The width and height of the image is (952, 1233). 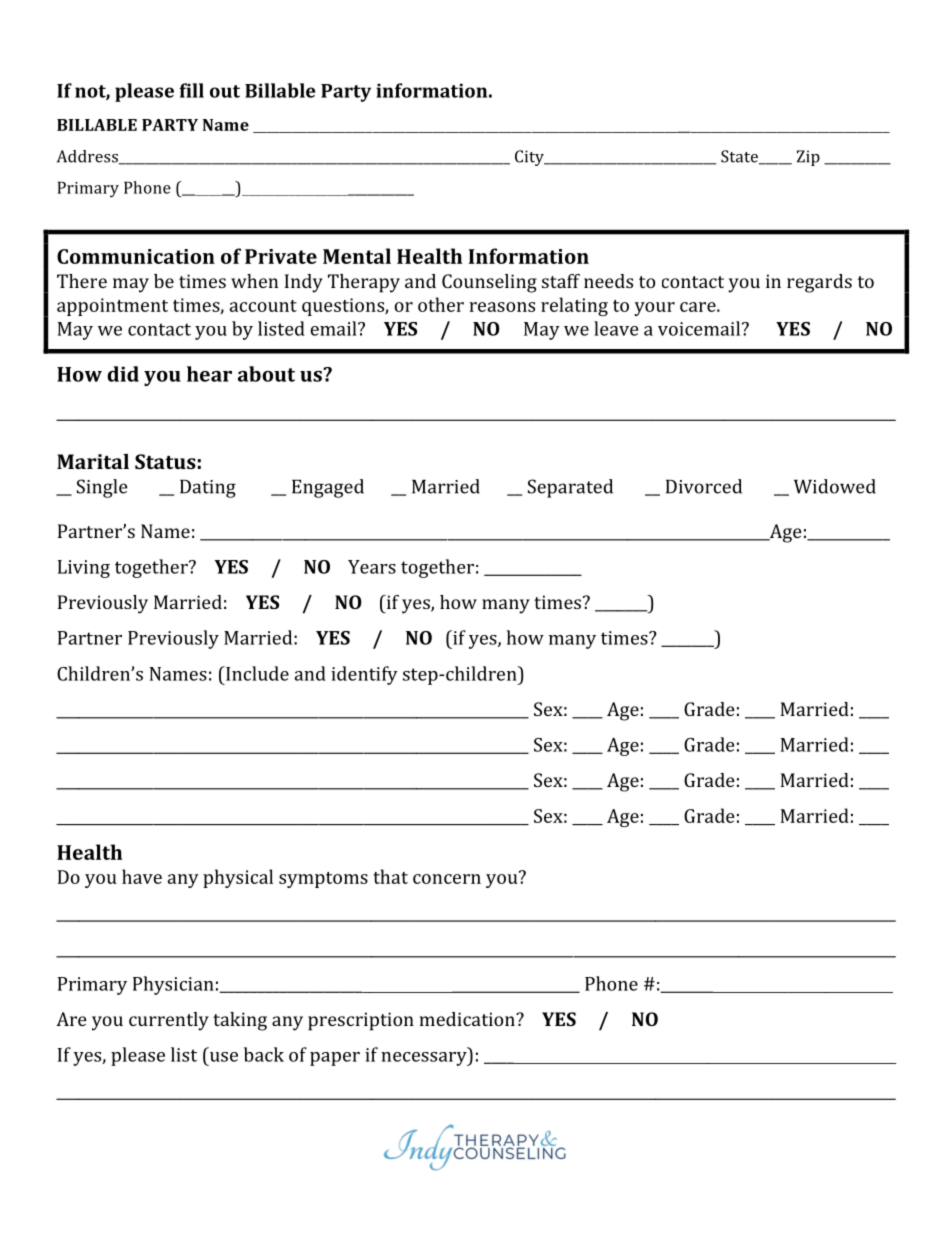 What do you see at coordinates (84, 569) in the image?
I see `Living` at bounding box center [84, 569].
